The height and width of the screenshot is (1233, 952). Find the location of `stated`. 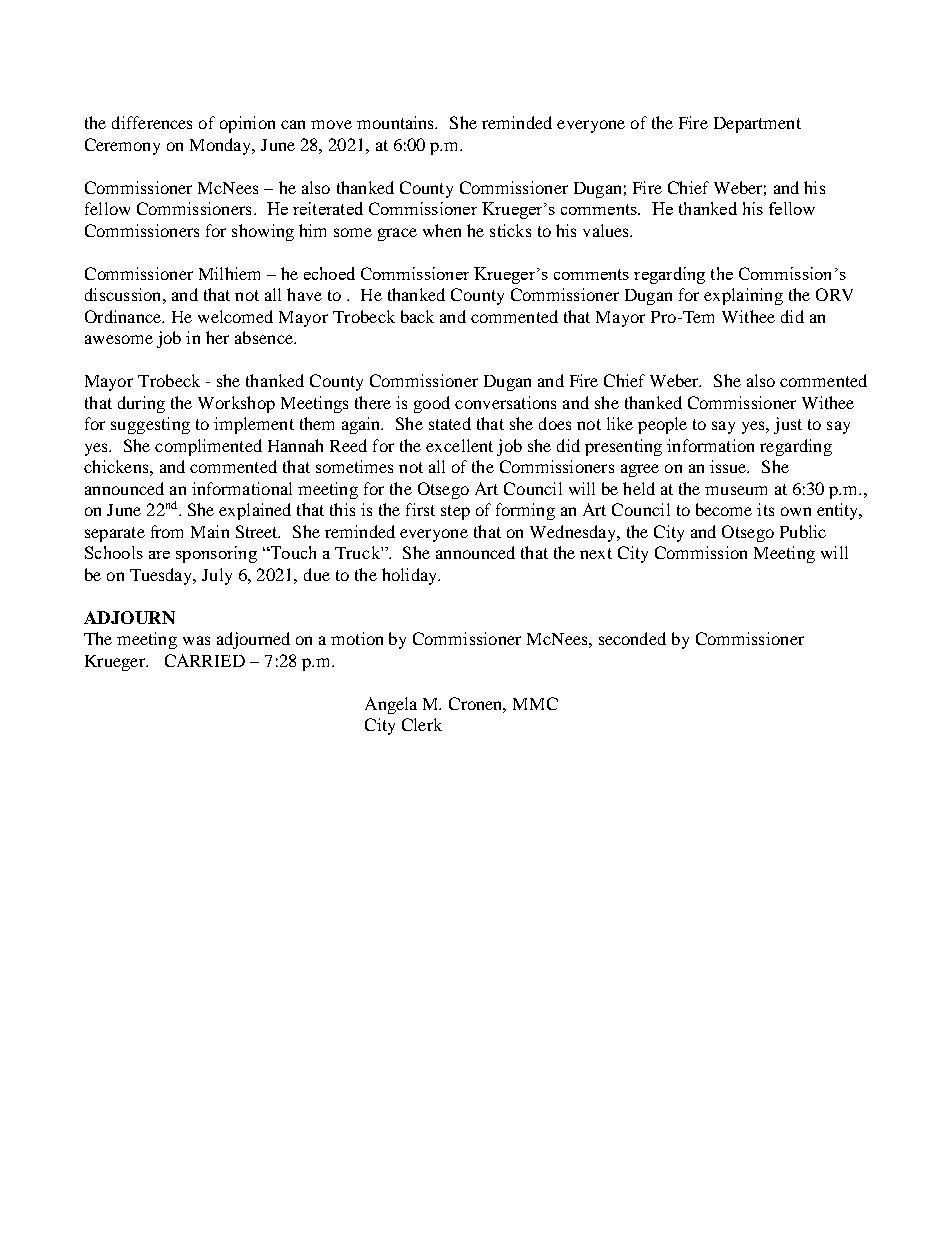

stated is located at coordinates (450, 423).
